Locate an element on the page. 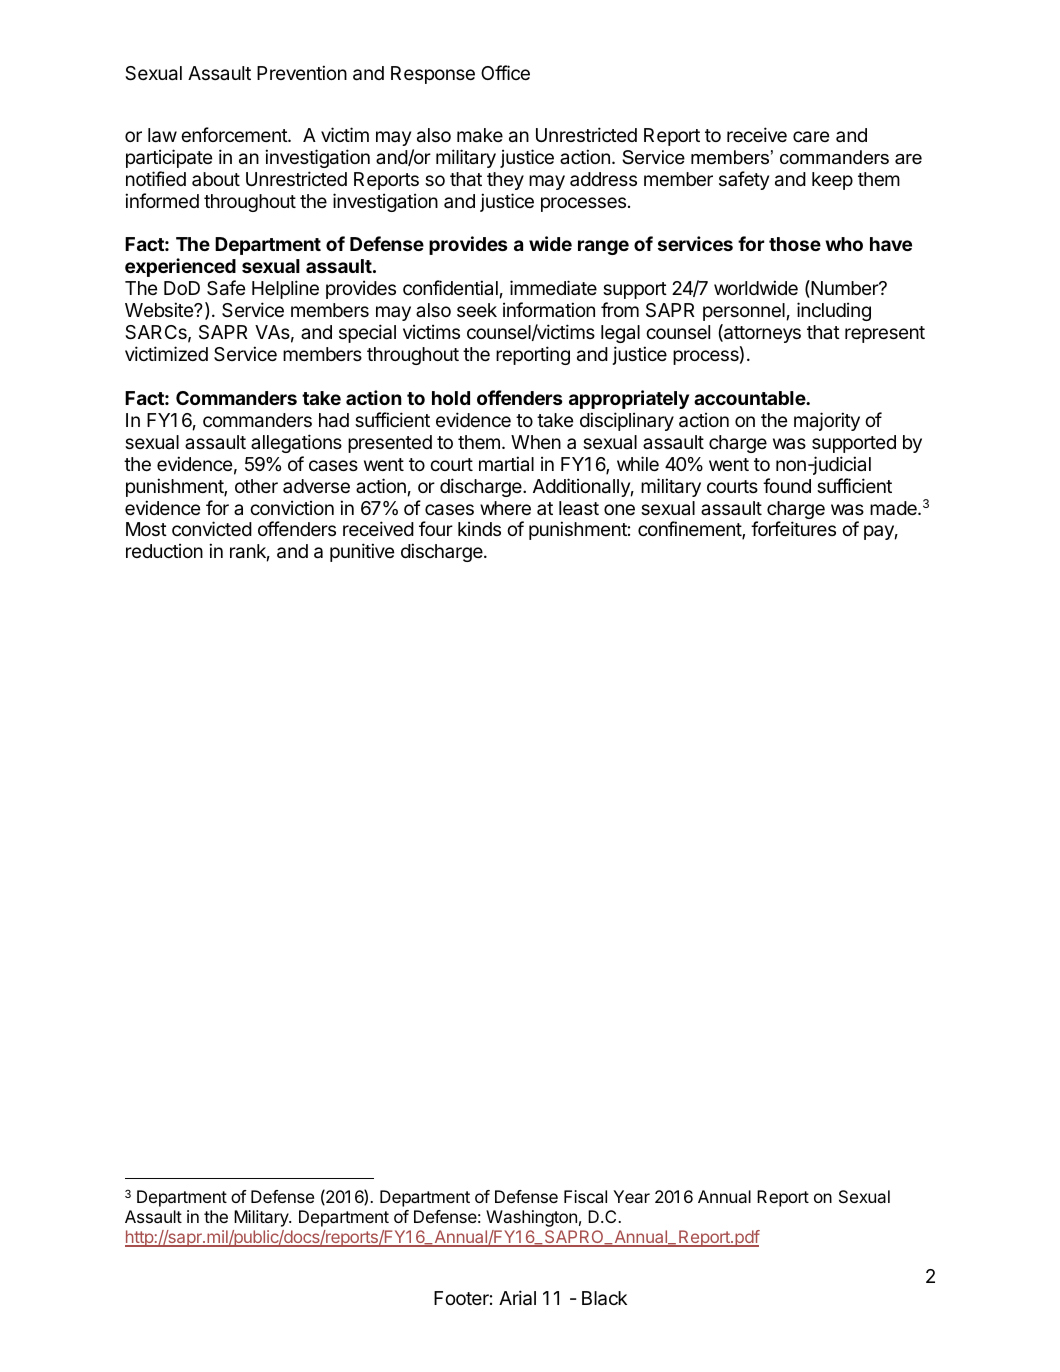 The image size is (1060, 1372). Office is located at coordinates (505, 72).
